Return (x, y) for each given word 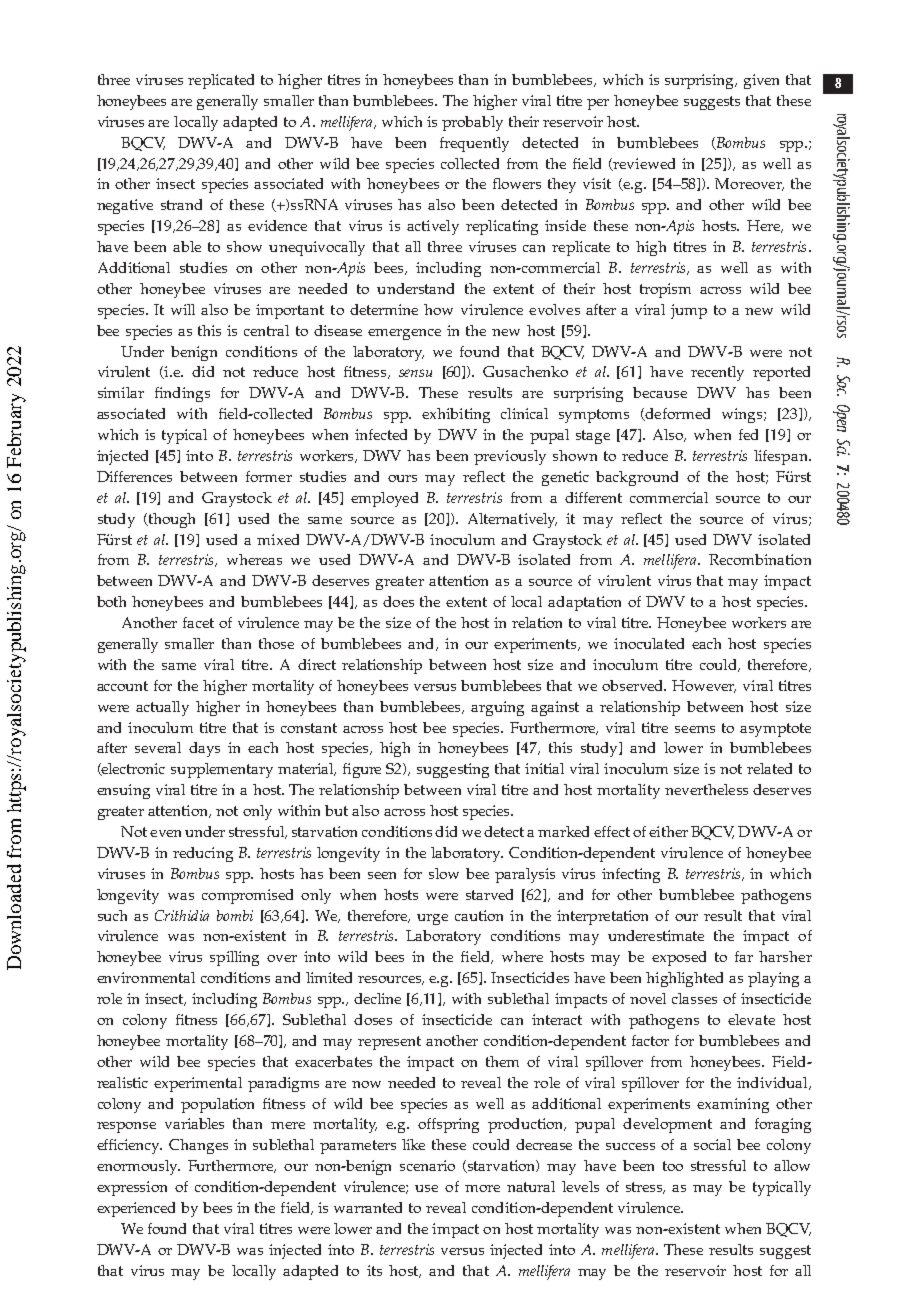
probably (472, 123)
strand (181, 204)
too (673, 1166)
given (761, 81)
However (704, 686)
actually (162, 708)
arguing (497, 708)
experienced (136, 1209)
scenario (427, 1165)
